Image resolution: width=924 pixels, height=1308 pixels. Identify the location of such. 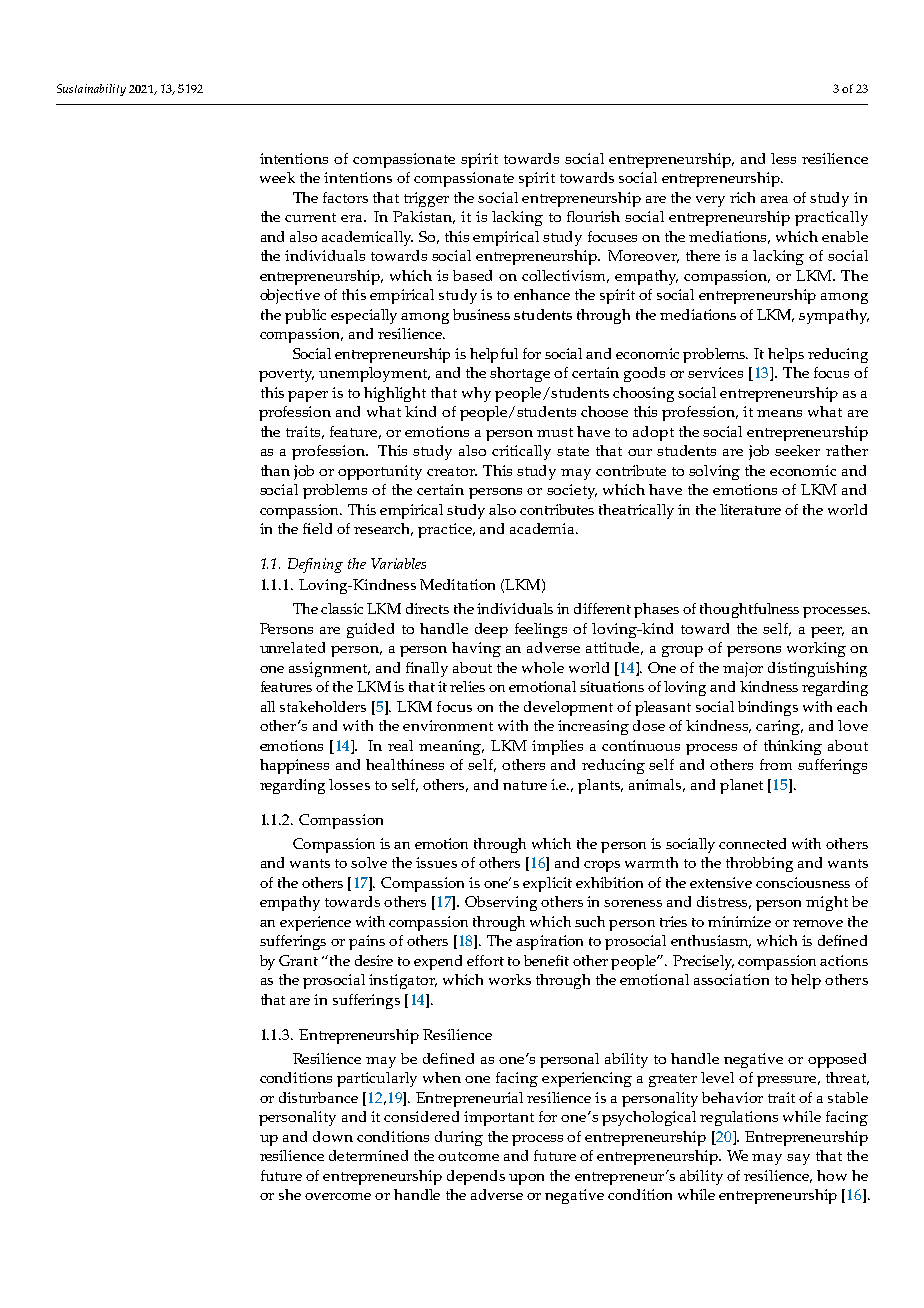
(590, 921).
